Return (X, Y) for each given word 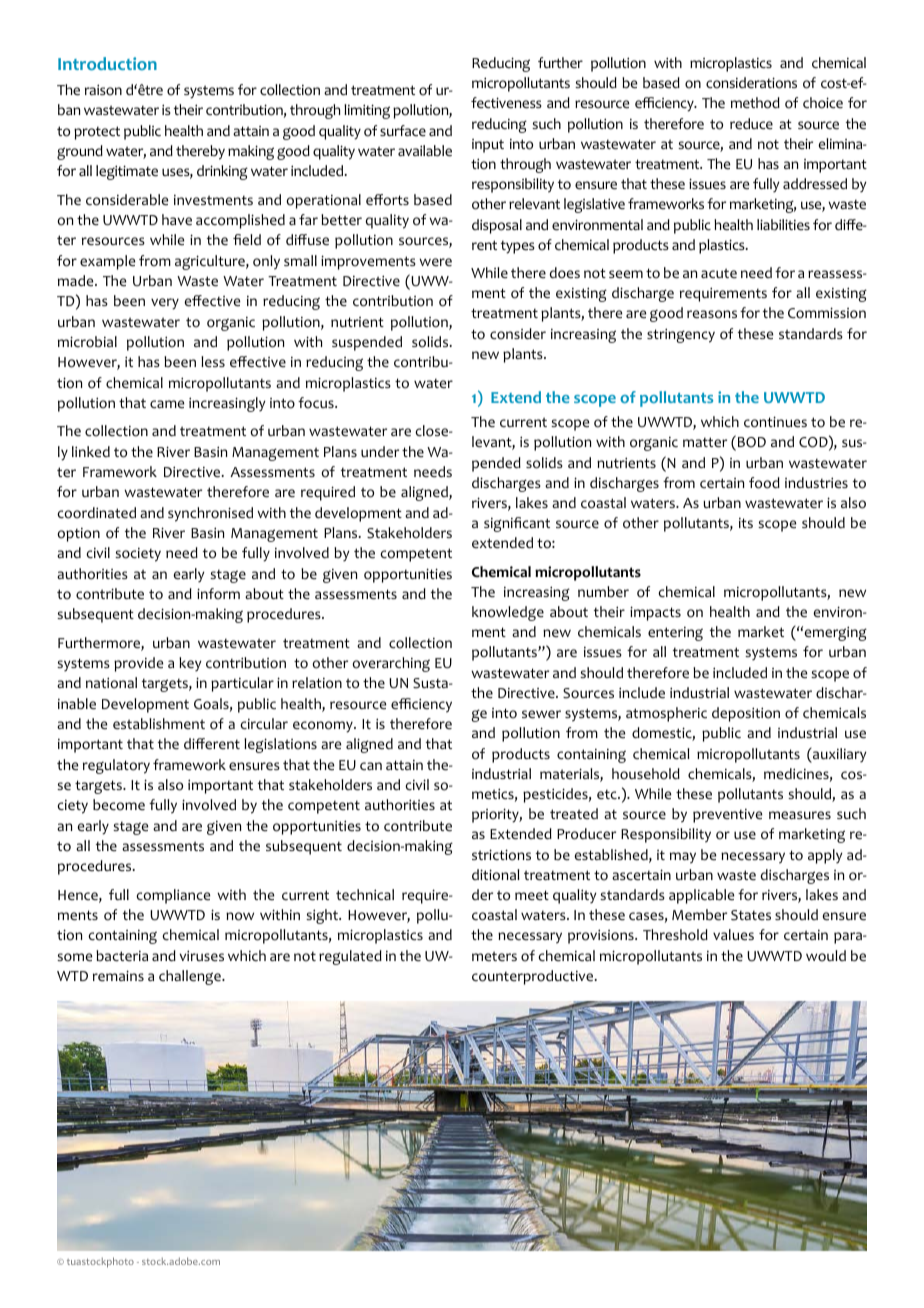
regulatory (116, 766)
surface (403, 130)
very (165, 304)
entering (675, 634)
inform (218, 594)
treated (574, 814)
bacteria (122, 956)
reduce (751, 124)
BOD (752, 442)
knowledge (508, 613)
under (380, 452)
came (167, 404)
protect (97, 133)
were (435, 262)
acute (719, 273)
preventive (727, 816)
